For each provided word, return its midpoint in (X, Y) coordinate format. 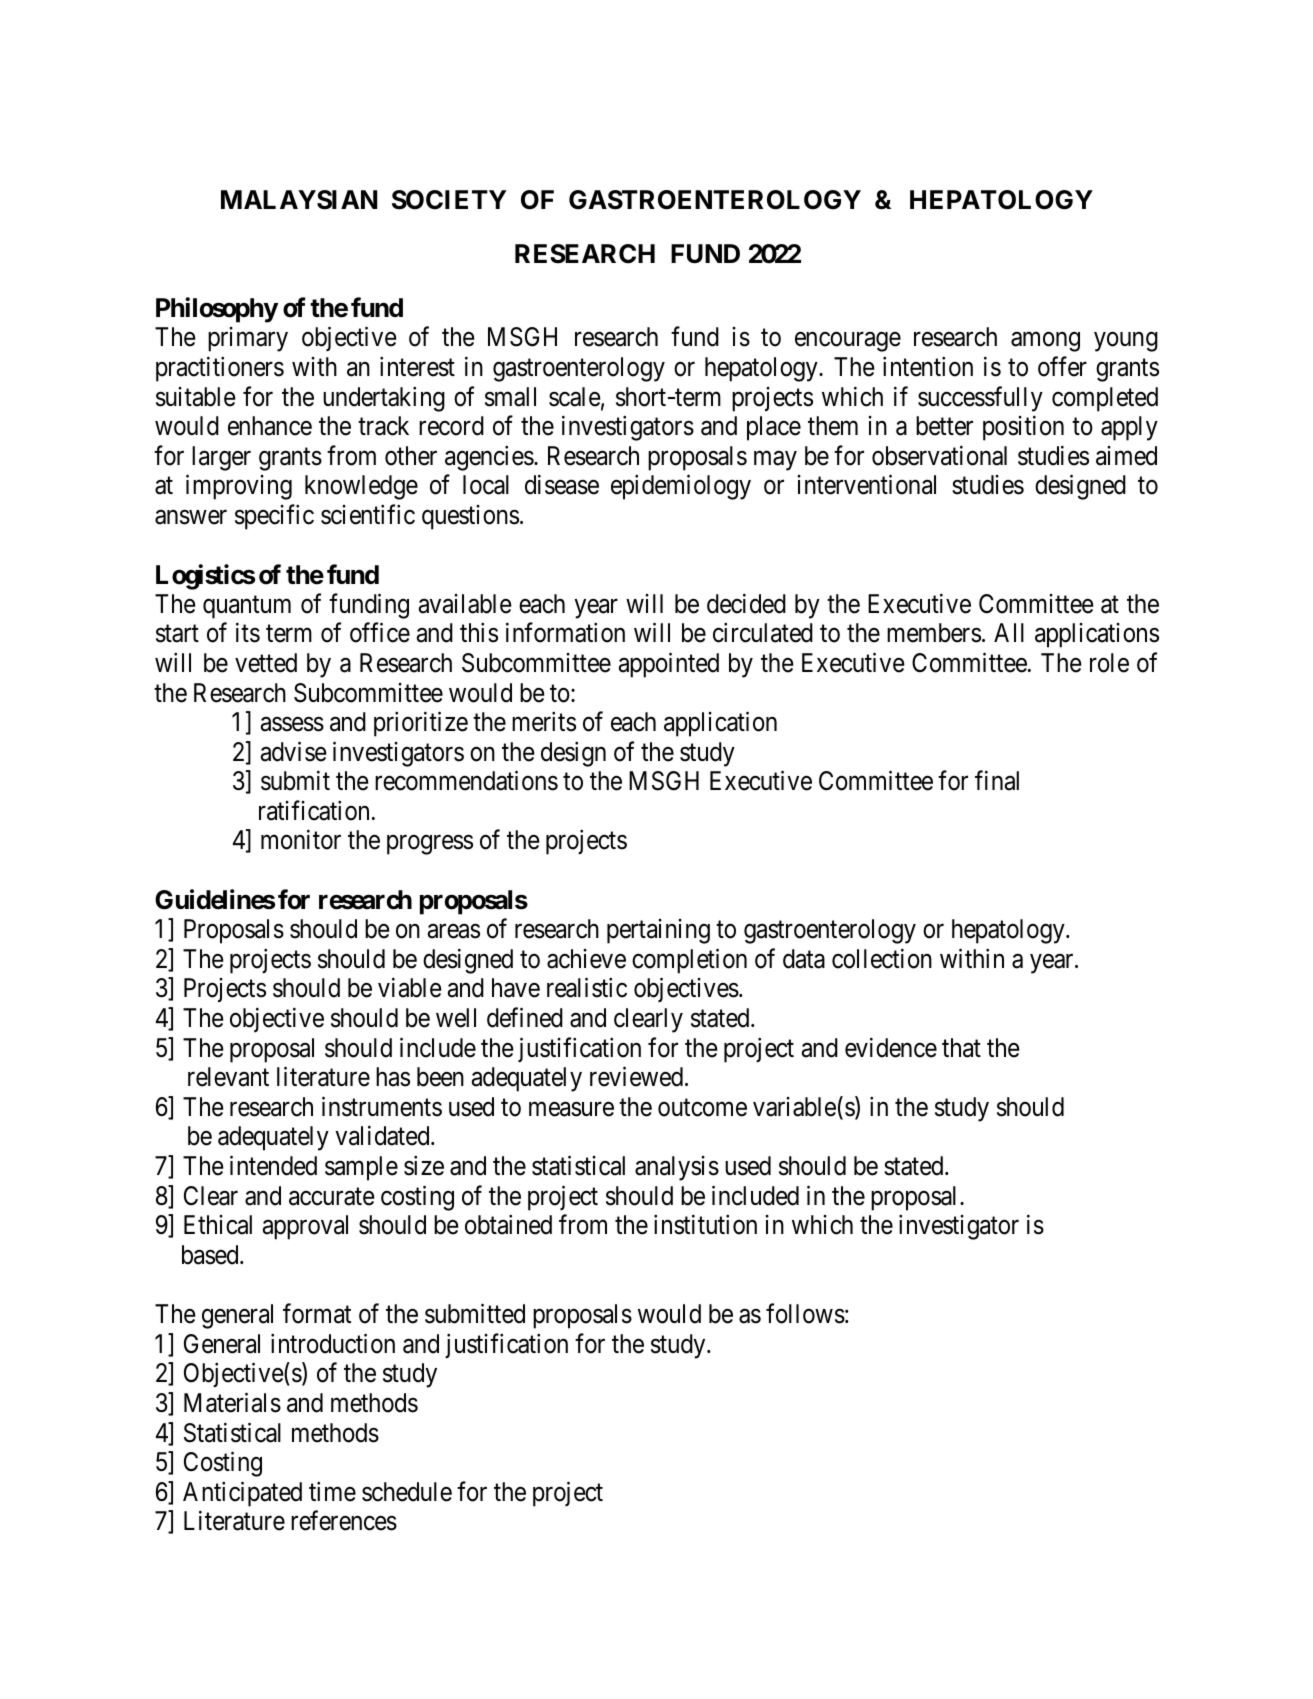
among (1045, 342)
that (961, 1048)
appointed (669, 665)
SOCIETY (449, 200)
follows (805, 1314)
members (934, 633)
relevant (228, 1077)
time (332, 1491)
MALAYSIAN (299, 200)
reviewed (638, 1077)
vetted (266, 663)
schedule (407, 1492)
